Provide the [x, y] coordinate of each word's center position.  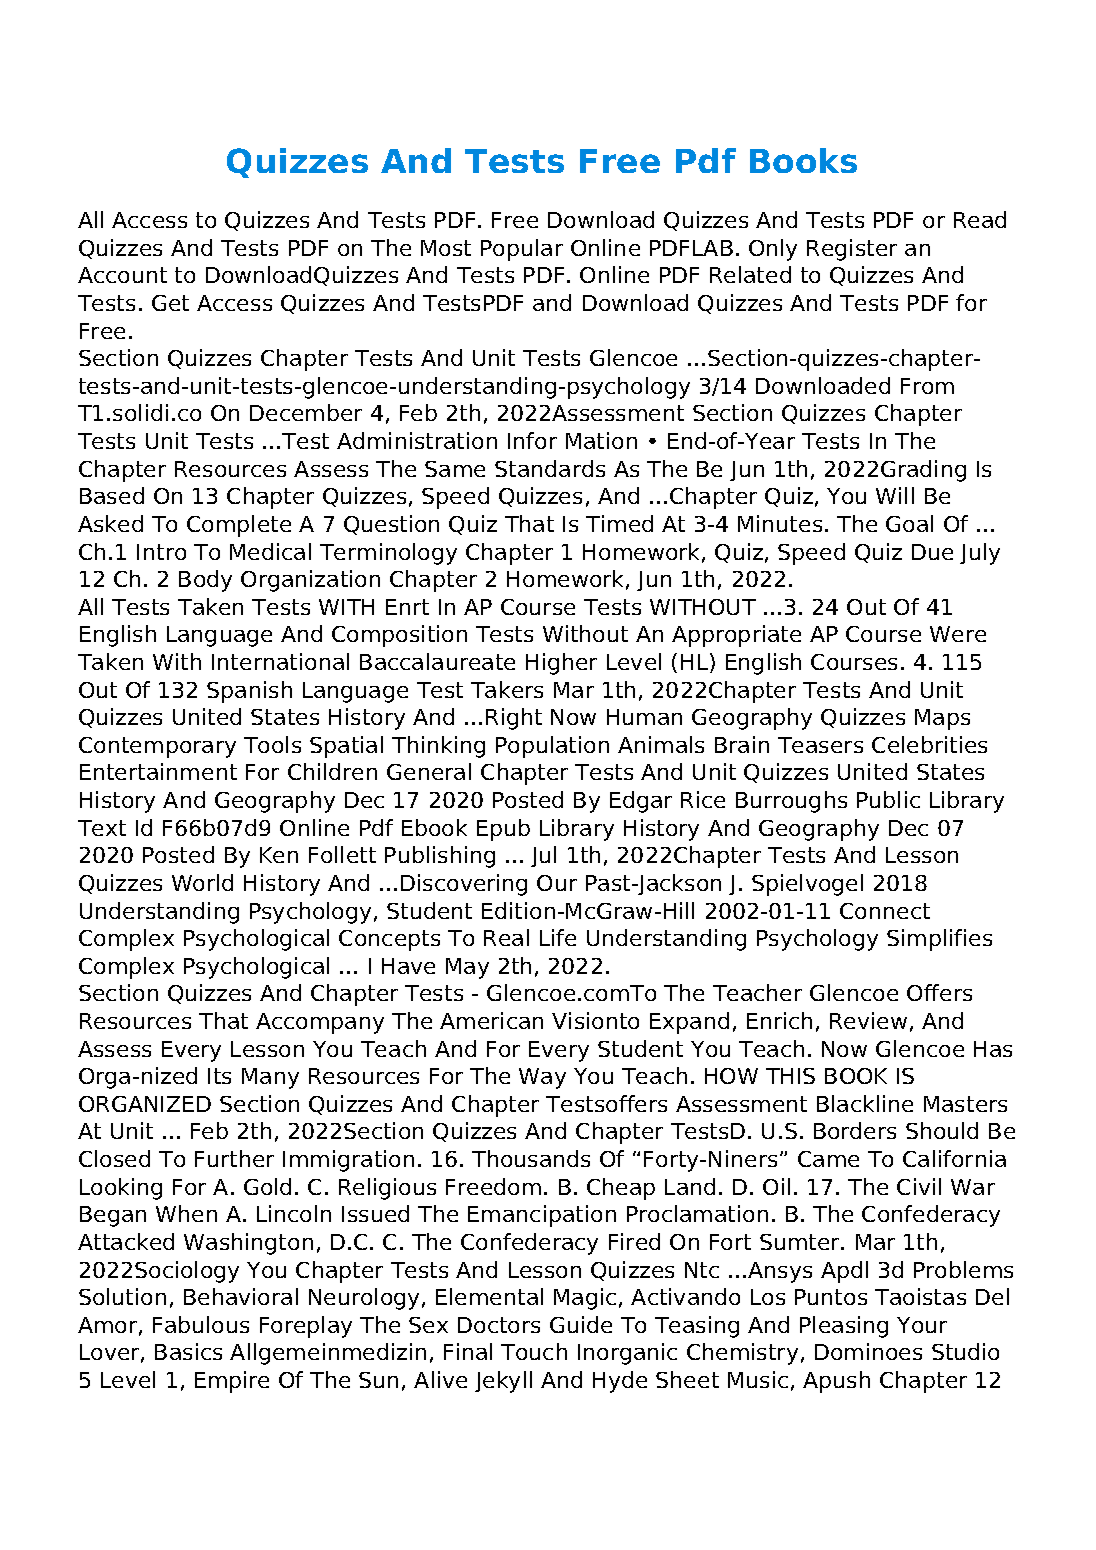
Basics [188, 1351]
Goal [909, 523]
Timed [619, 523]
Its [219, 1076]
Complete [239, 526]
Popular [522, 250]
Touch [534, 1351]
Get [170, 303]
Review [868, 1020]
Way [542, 1078]
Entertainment [158, 771]
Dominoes [868, 1351]
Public [888, 799]
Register [852, 250]
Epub [503, 830]
